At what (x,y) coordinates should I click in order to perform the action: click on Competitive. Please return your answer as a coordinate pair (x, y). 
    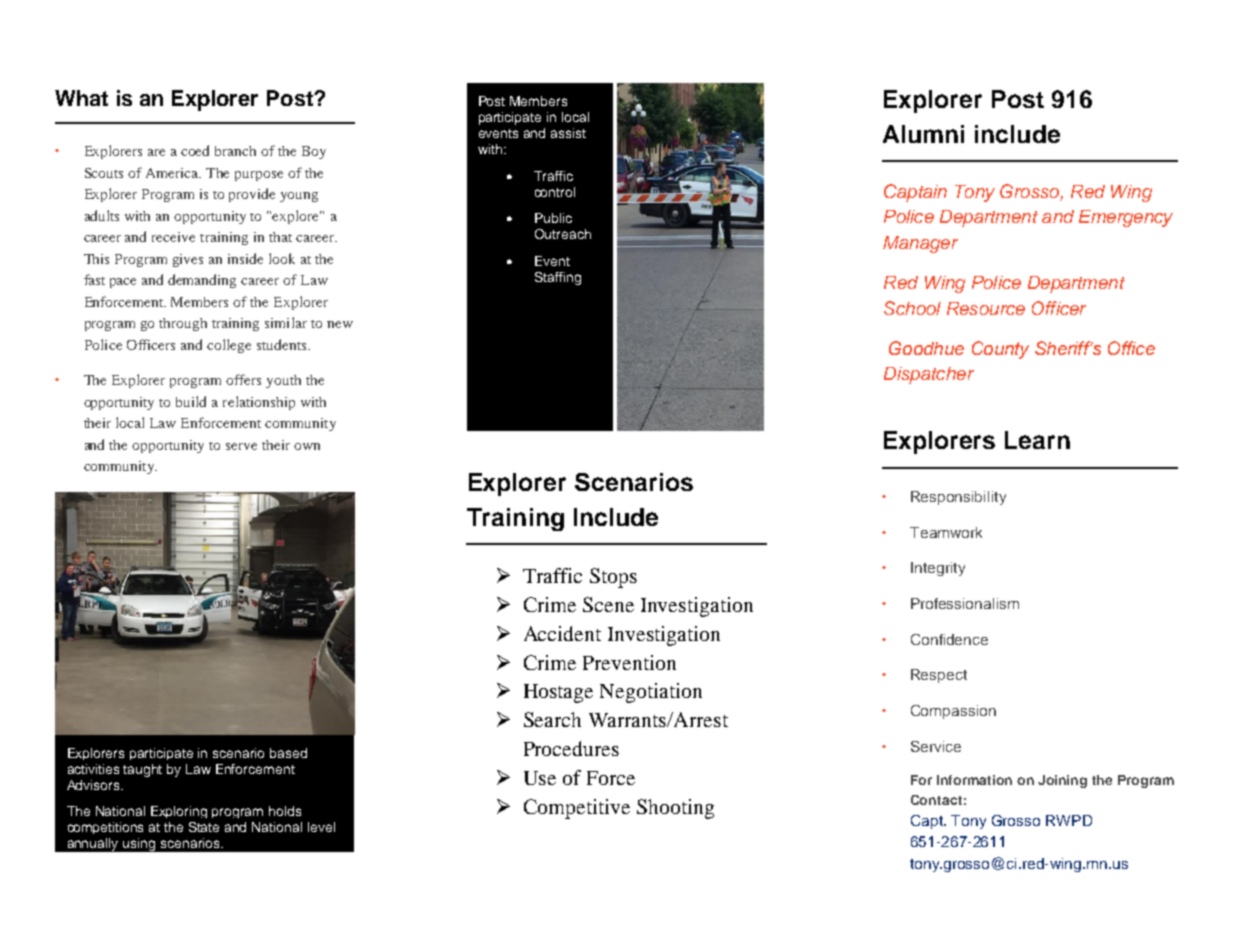
    Looking at the image, I should click on (577, 809).
